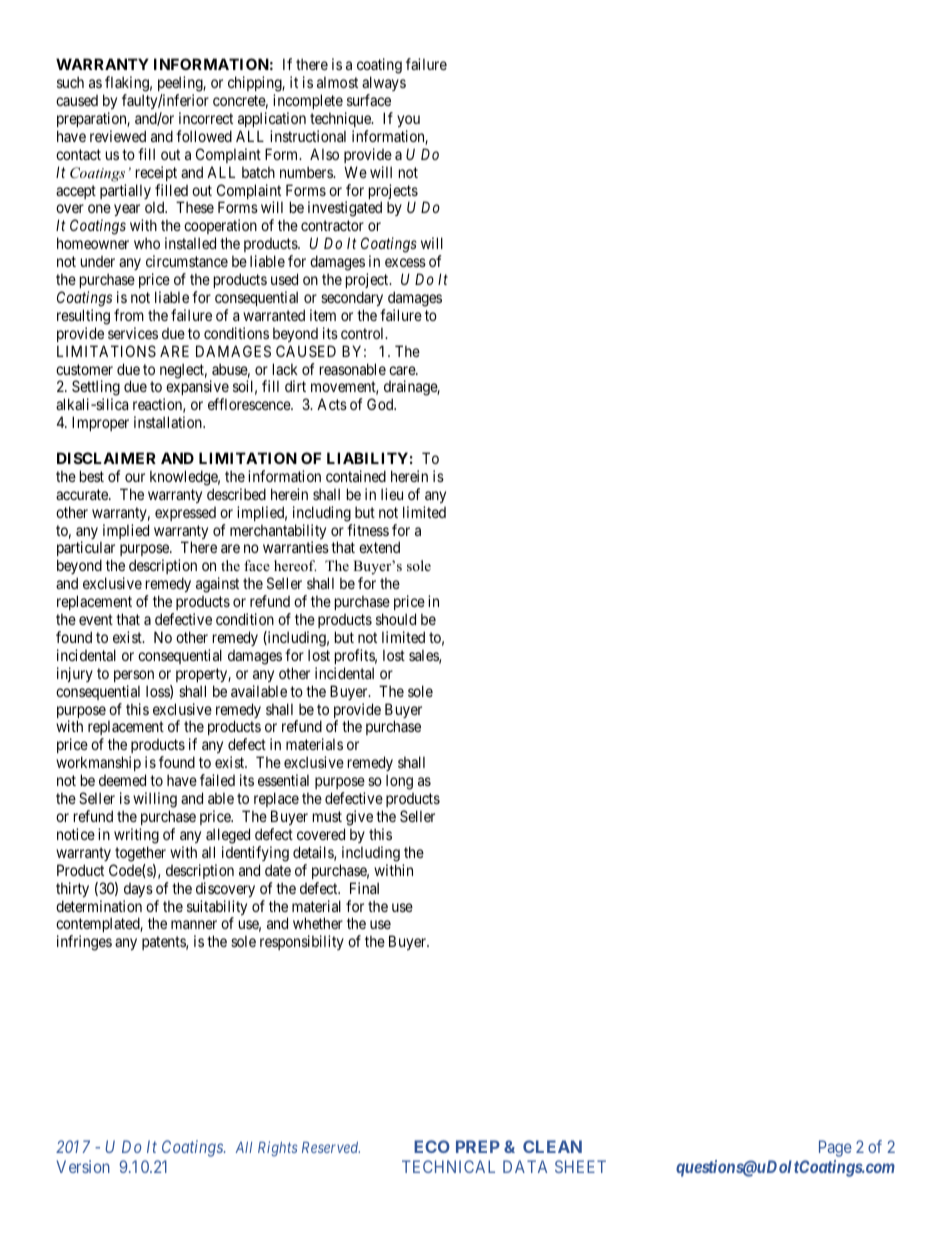 Image resolution: width=952 pixels, height=1233 pixels. What do you see at coordinates (364, 888) in the document?
I see `Final` at bounding box center [364, 888].
